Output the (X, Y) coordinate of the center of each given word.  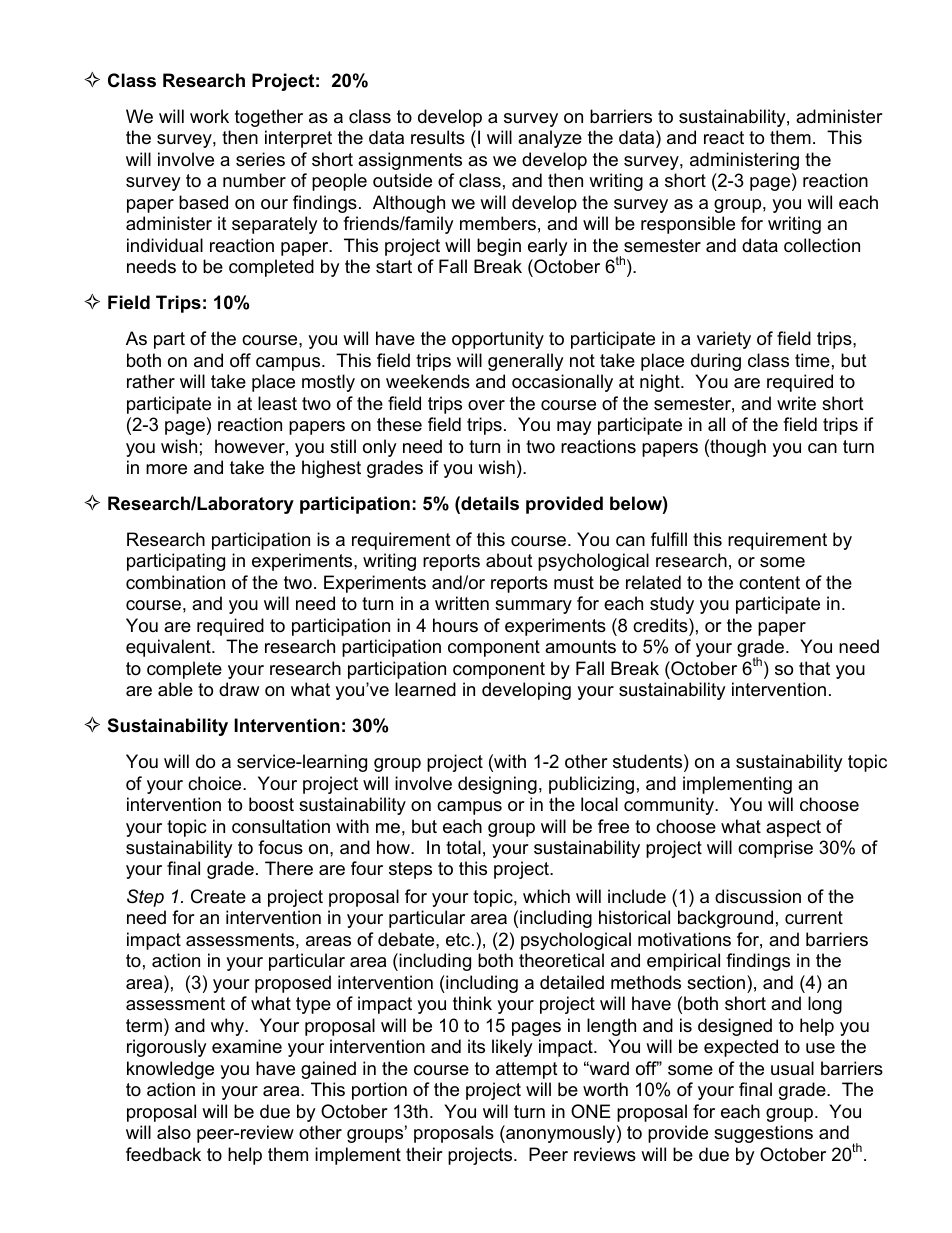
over (486, 405)
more (166, 469)
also (174, 1132)
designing (497, 785)
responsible (688, 225)
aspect (793, 828)
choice (216, 783)
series (260, 159)
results (438, 137)
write (796, 403)
